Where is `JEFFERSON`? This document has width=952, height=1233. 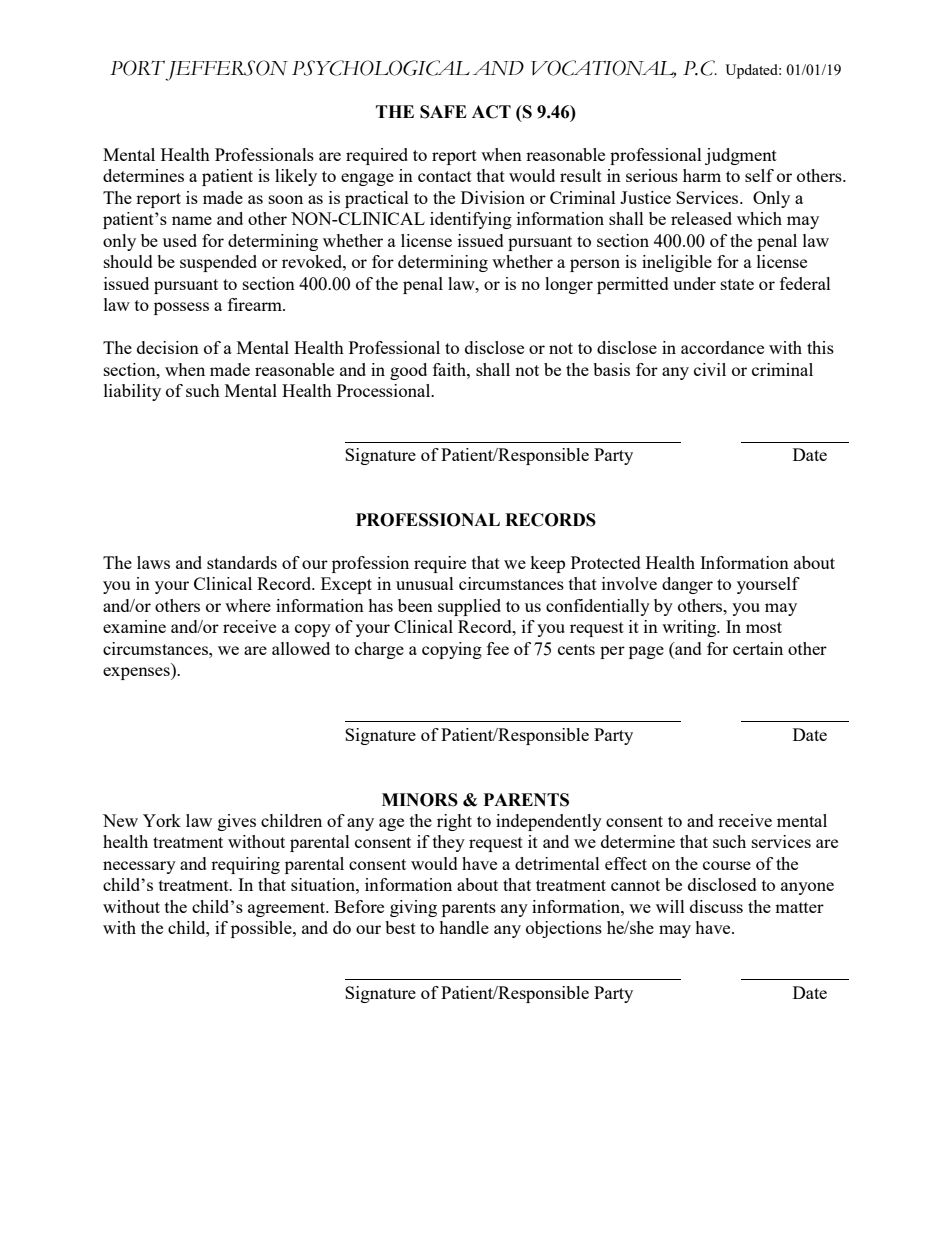
JEFFERSON is located at coordinates (226, 70).
